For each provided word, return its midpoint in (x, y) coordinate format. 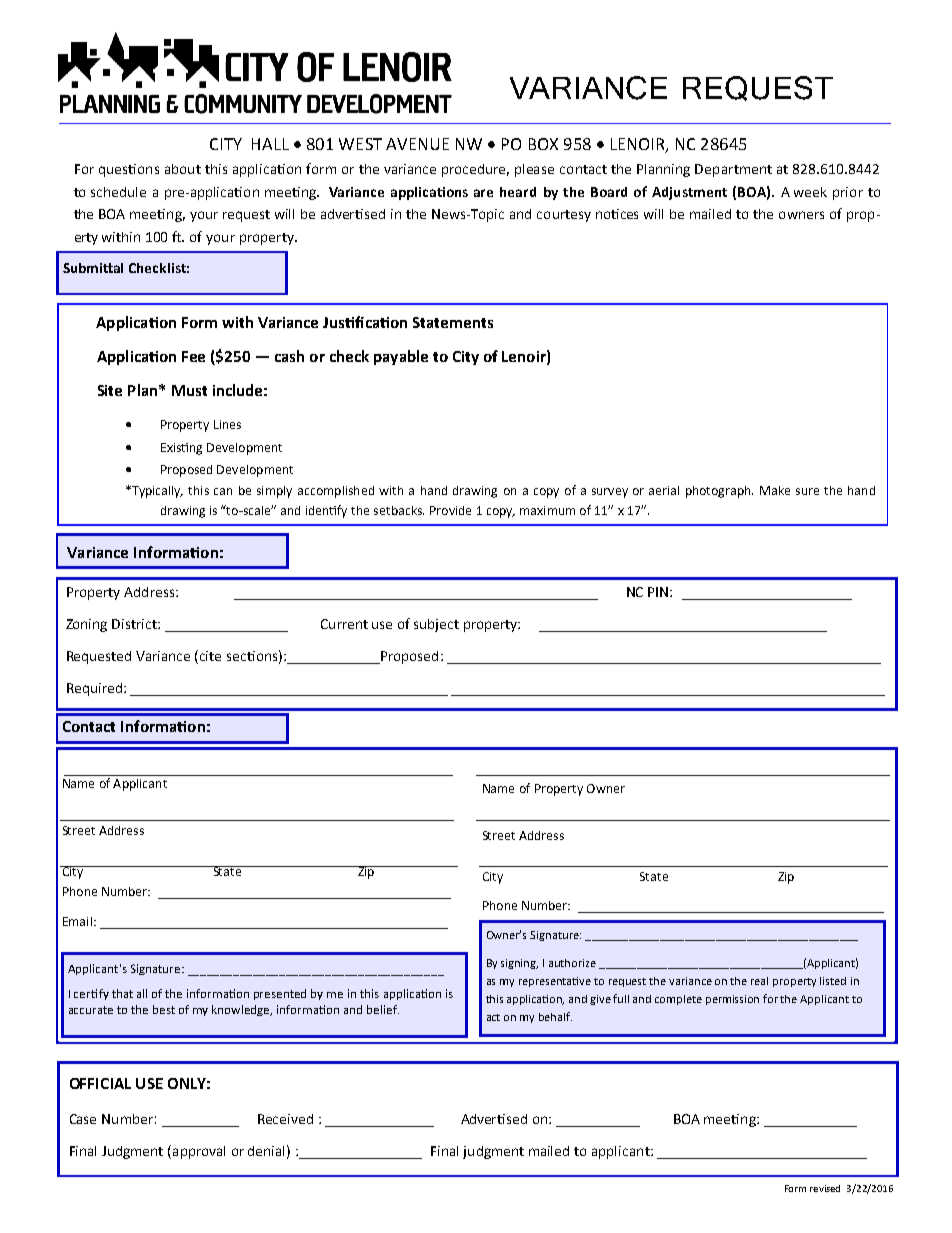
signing (519, 964)
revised (825, 1188)
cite (210, 656)
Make (775, 490)
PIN (659, 592)
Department (733, 170)
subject (436, 625)
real (759, 981)
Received (285, 1119)
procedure (475, 170)
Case (83, 1119)
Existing (181, 449)
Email (77, 921)
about (183, 169)
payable (401, 357)
